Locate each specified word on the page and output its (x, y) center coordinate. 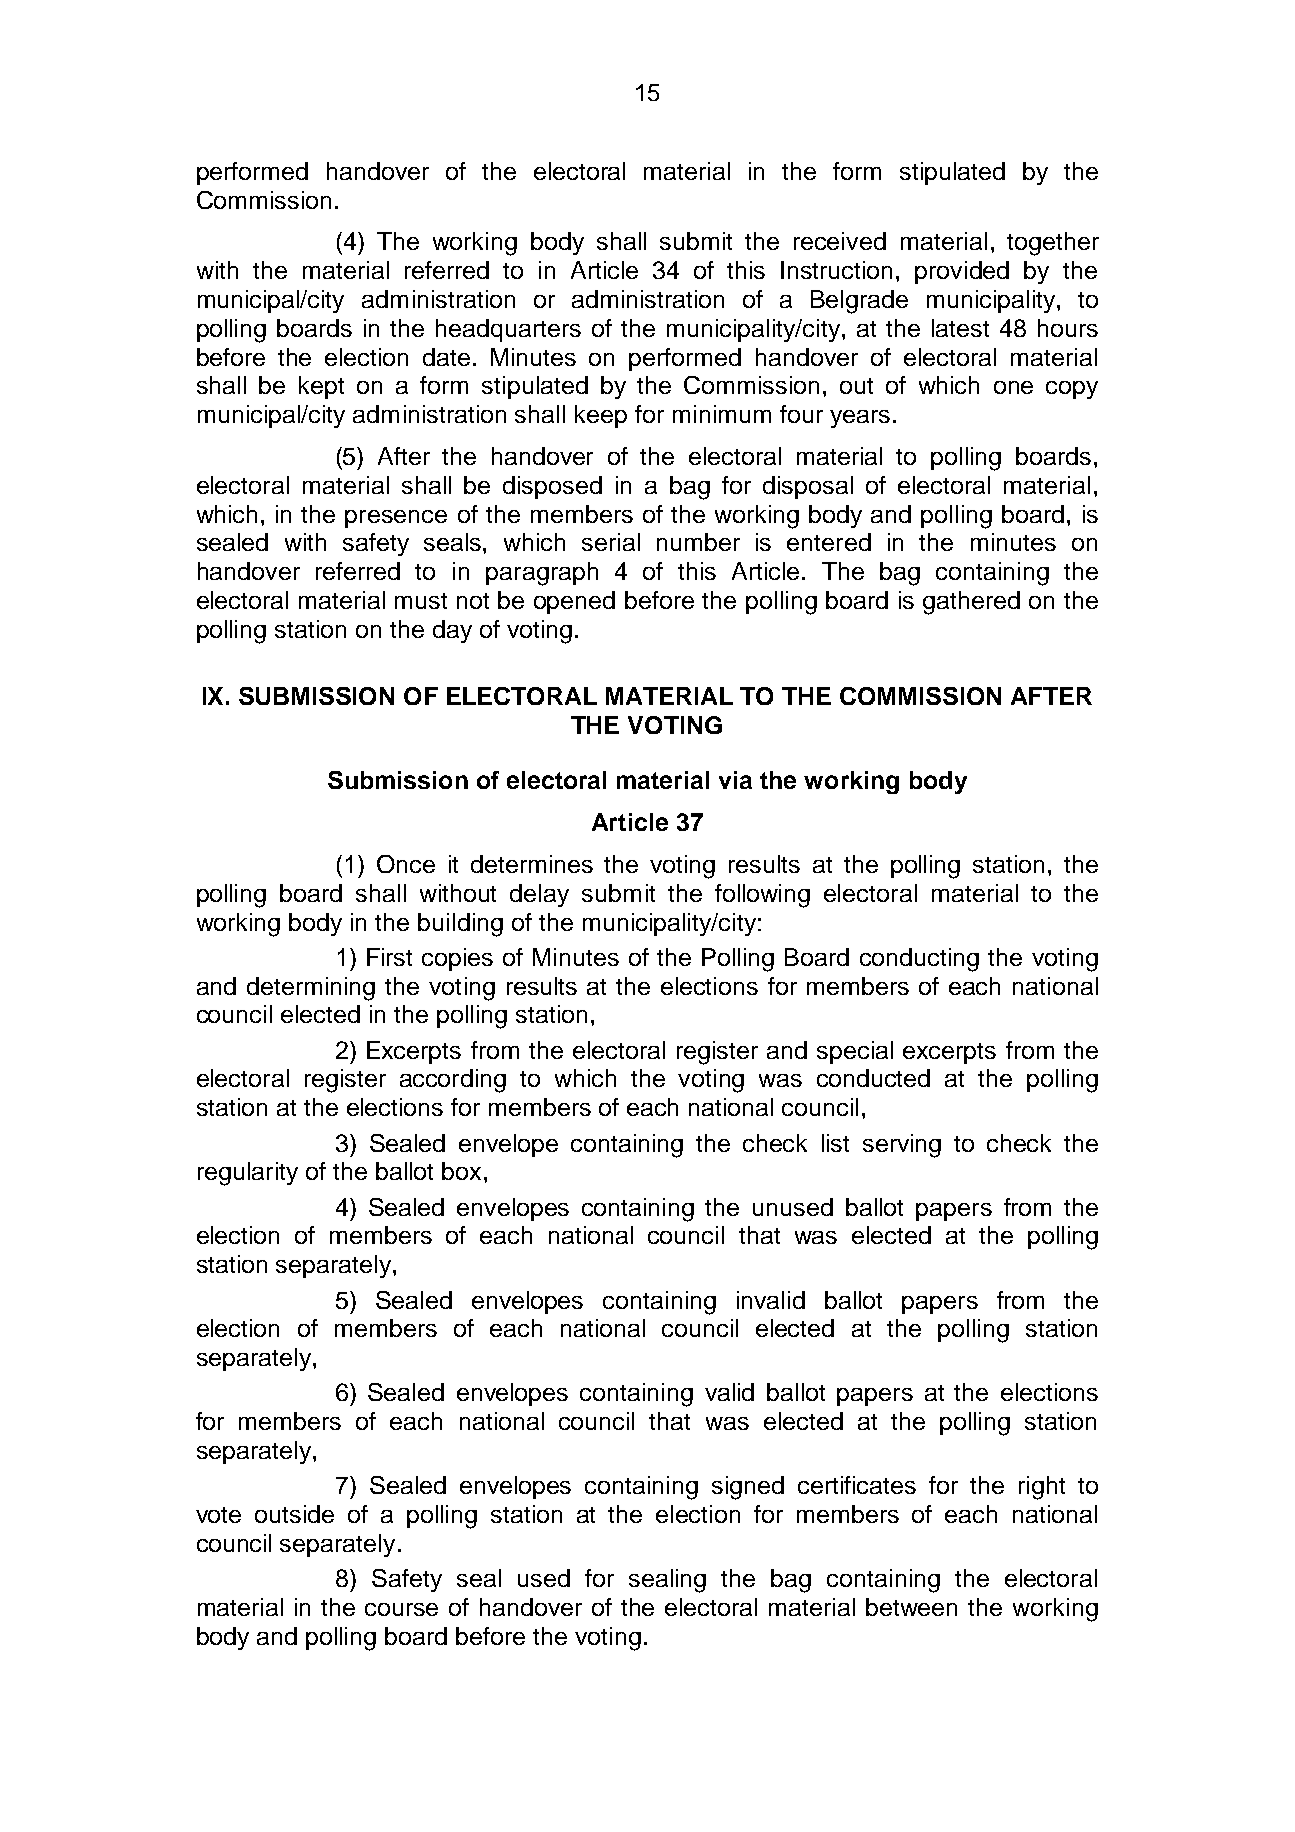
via (735, 780)
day (452, 631)
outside (294, 1514)
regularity (248, 1174)
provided (962, 272)
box (461, 1171)
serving (902, 1146)
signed (748, 1488)
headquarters (508, 330)
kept (321, 387)
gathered (971, 603)
